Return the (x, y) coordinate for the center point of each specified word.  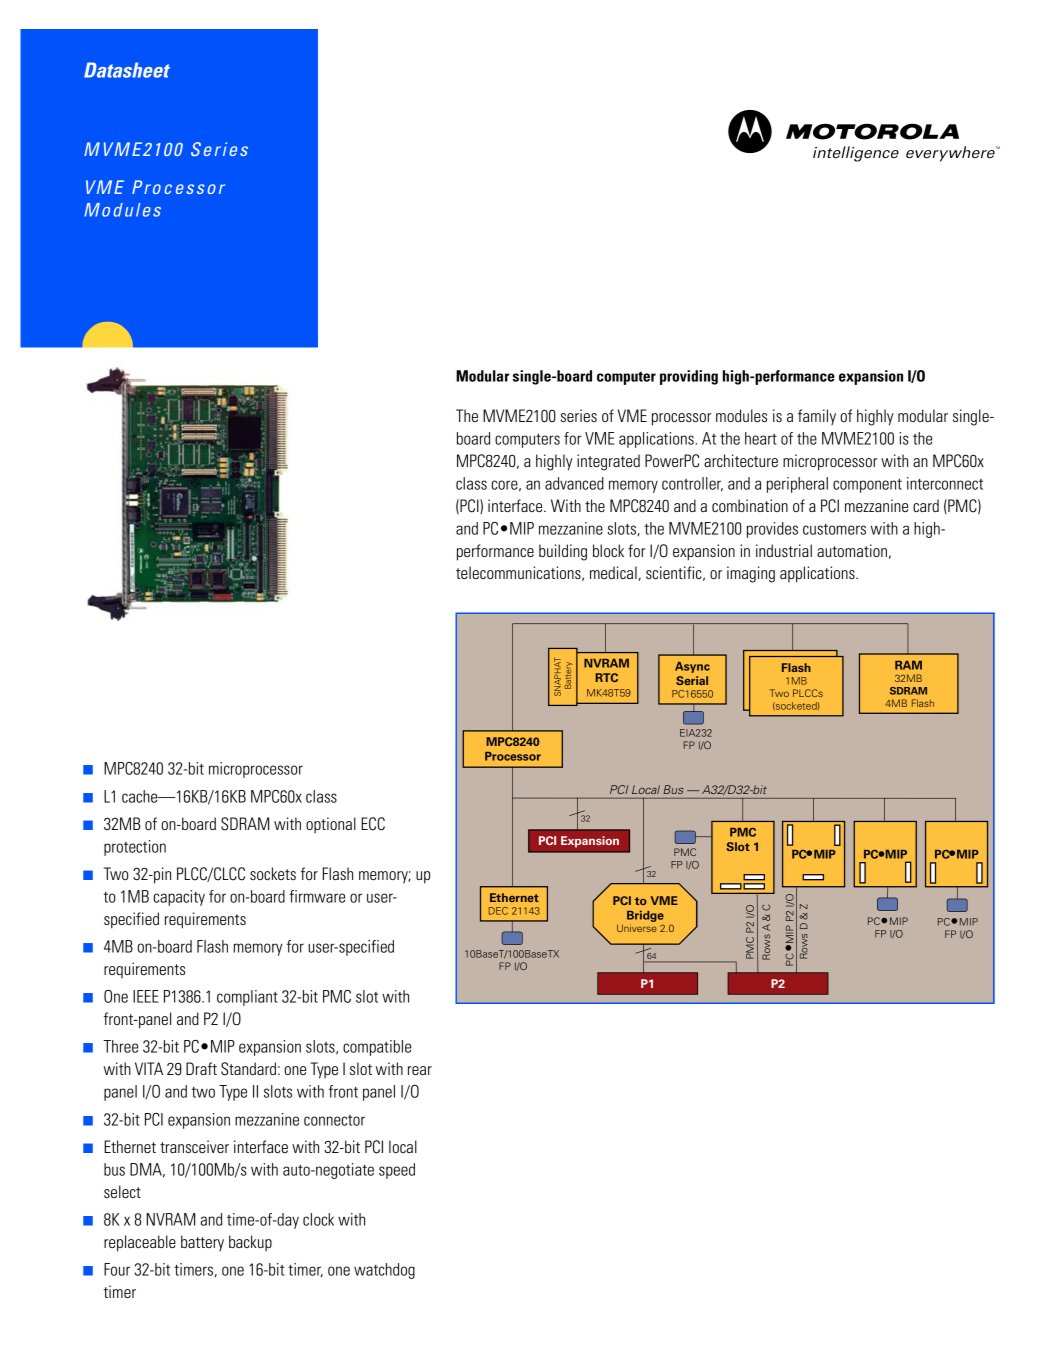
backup (250, 1243)
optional (331, 825)
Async (692, 667)
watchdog (384, 1271)
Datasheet (127, 70)
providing (689, 377)
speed (397, 1171)
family (817, 417)
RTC (606, 677)
